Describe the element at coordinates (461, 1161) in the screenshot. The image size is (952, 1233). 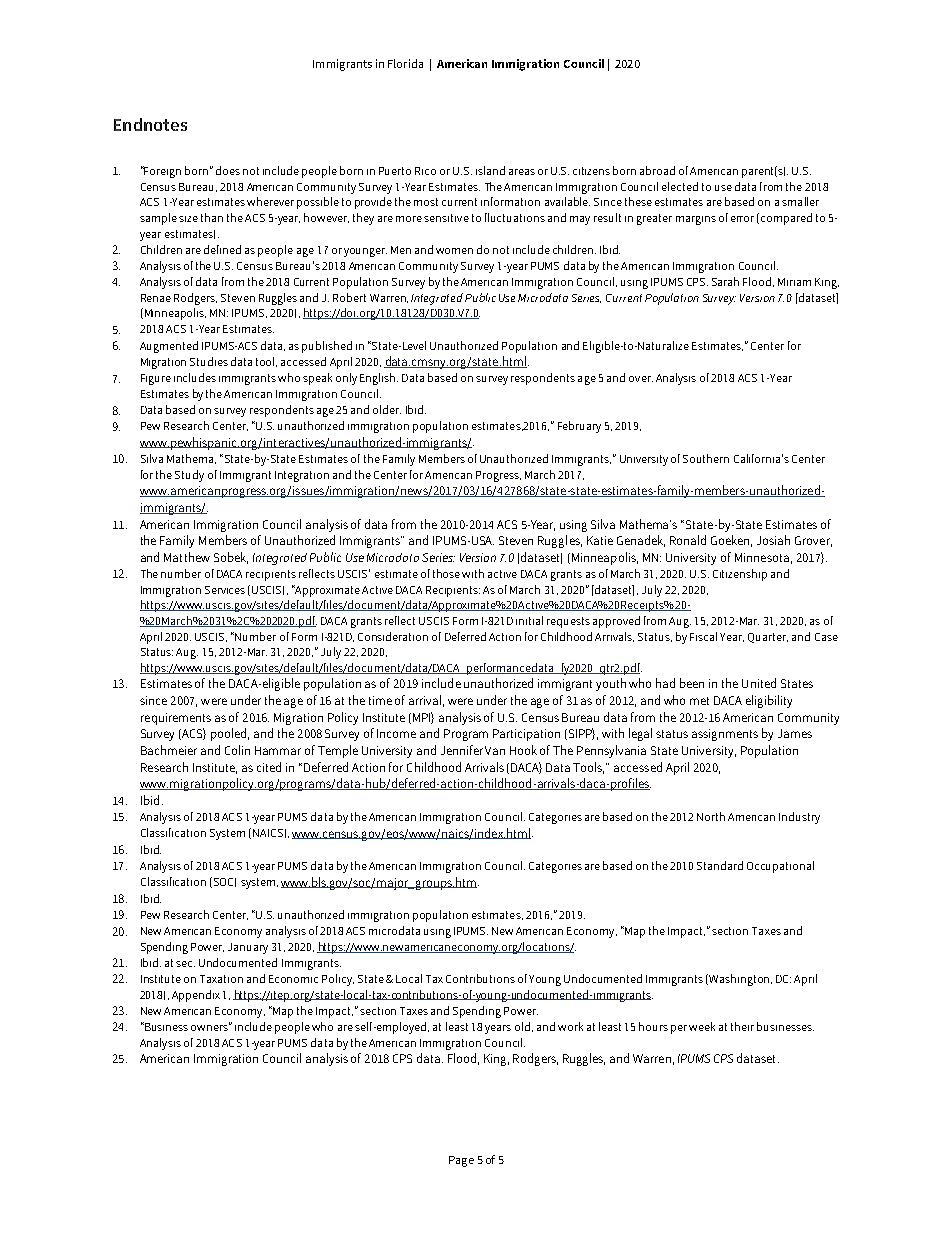
I see `Page` at that location.
